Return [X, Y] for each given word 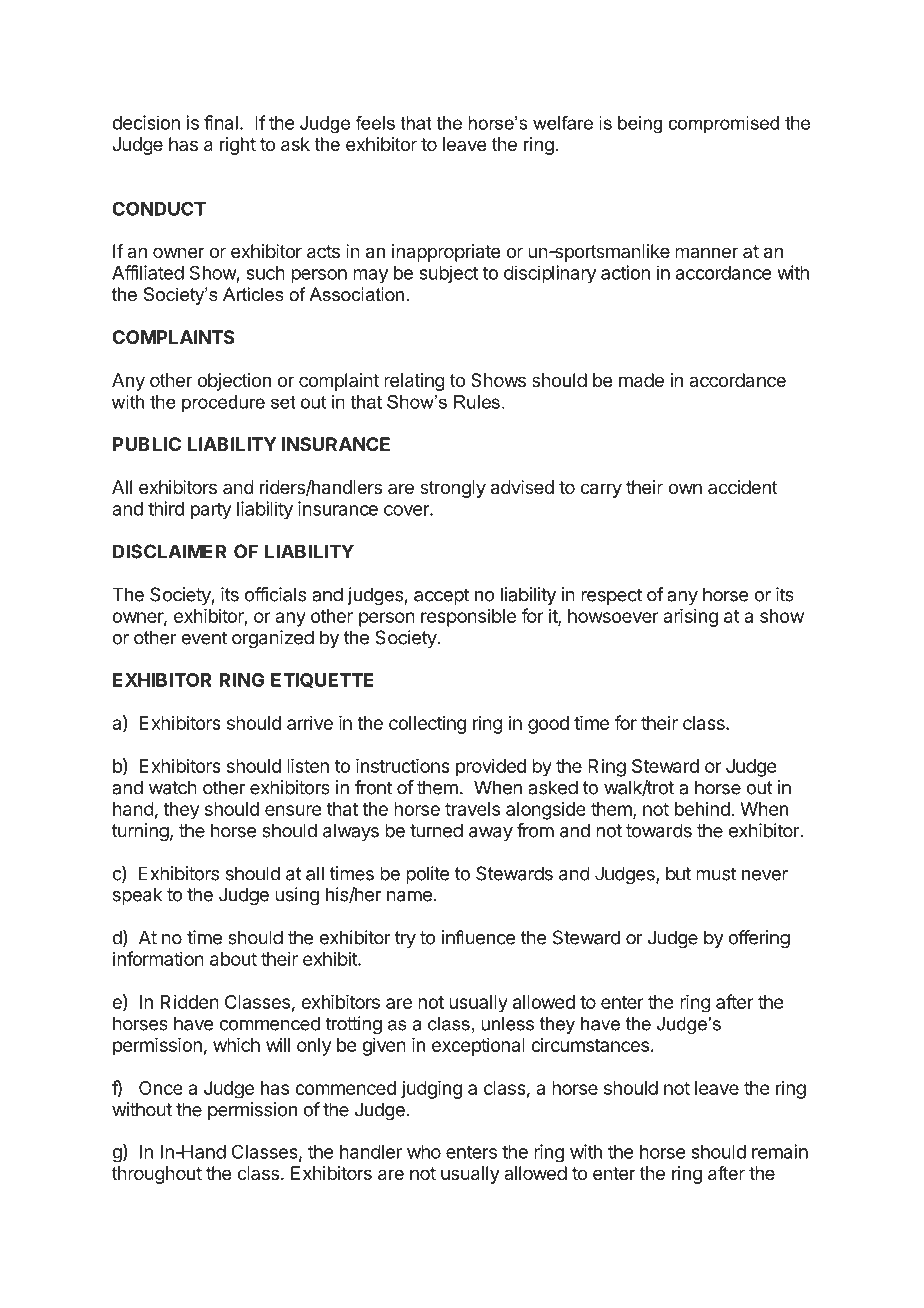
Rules [477, 402]
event [204, 638]
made [641, 380]
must [716, 874]
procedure [223, 404]
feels [375, 123]
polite [427, 875]
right [238, 146]
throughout [157, 1175]
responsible [468, 618]
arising [690, 617]
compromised [723, 125]
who [424, 1152]
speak [137, 896]
